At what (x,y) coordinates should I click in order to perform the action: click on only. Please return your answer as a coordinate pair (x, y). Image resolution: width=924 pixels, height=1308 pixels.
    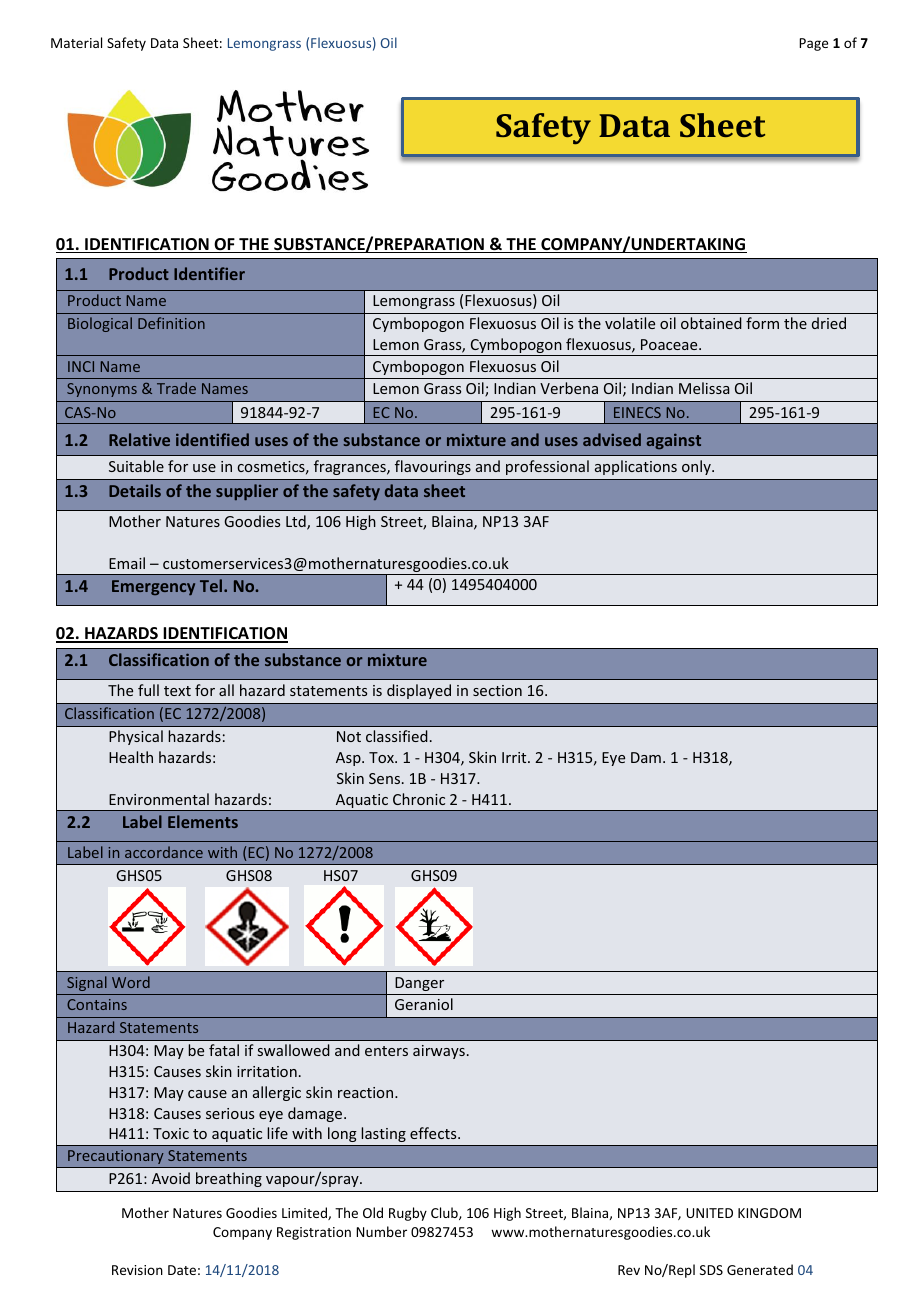
    Looking at the image, I should click on (697, 467).
